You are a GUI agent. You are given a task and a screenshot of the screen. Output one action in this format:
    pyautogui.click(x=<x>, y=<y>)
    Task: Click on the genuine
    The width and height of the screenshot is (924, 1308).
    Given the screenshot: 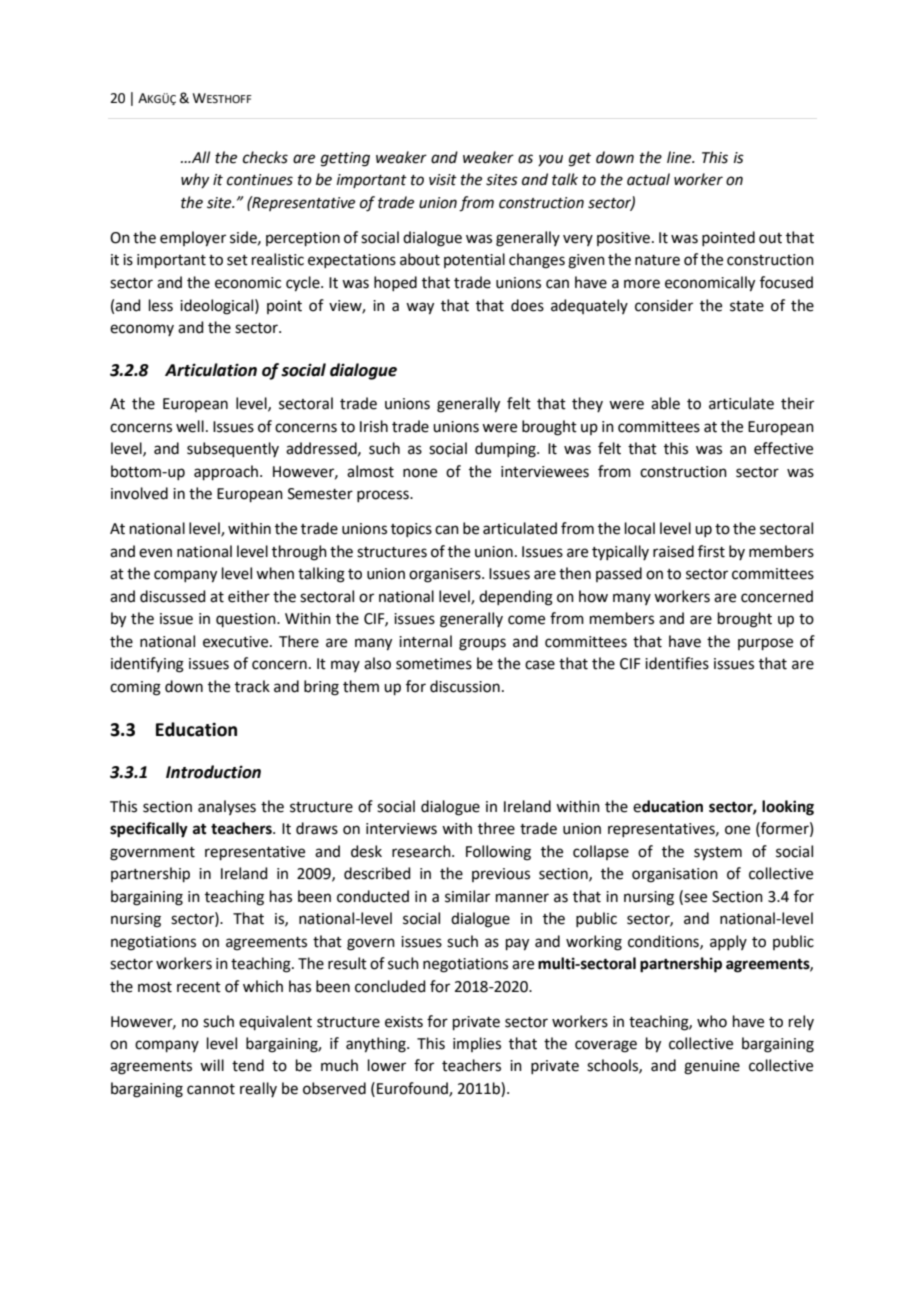 What is the action you would take?
    pyautogui.click(x=712, y=1067)
